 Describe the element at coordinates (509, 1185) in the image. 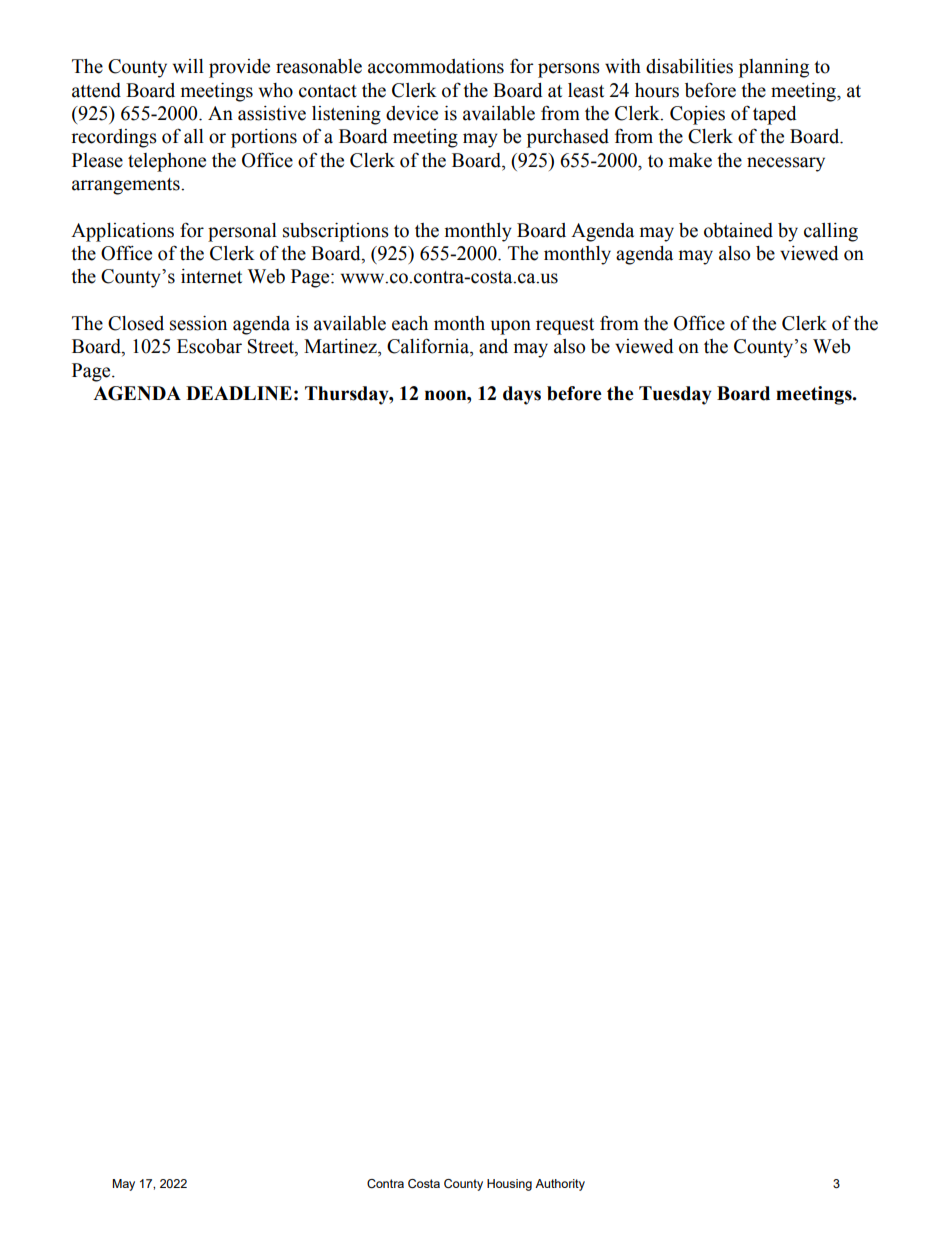

I see `Housing` at that location.
